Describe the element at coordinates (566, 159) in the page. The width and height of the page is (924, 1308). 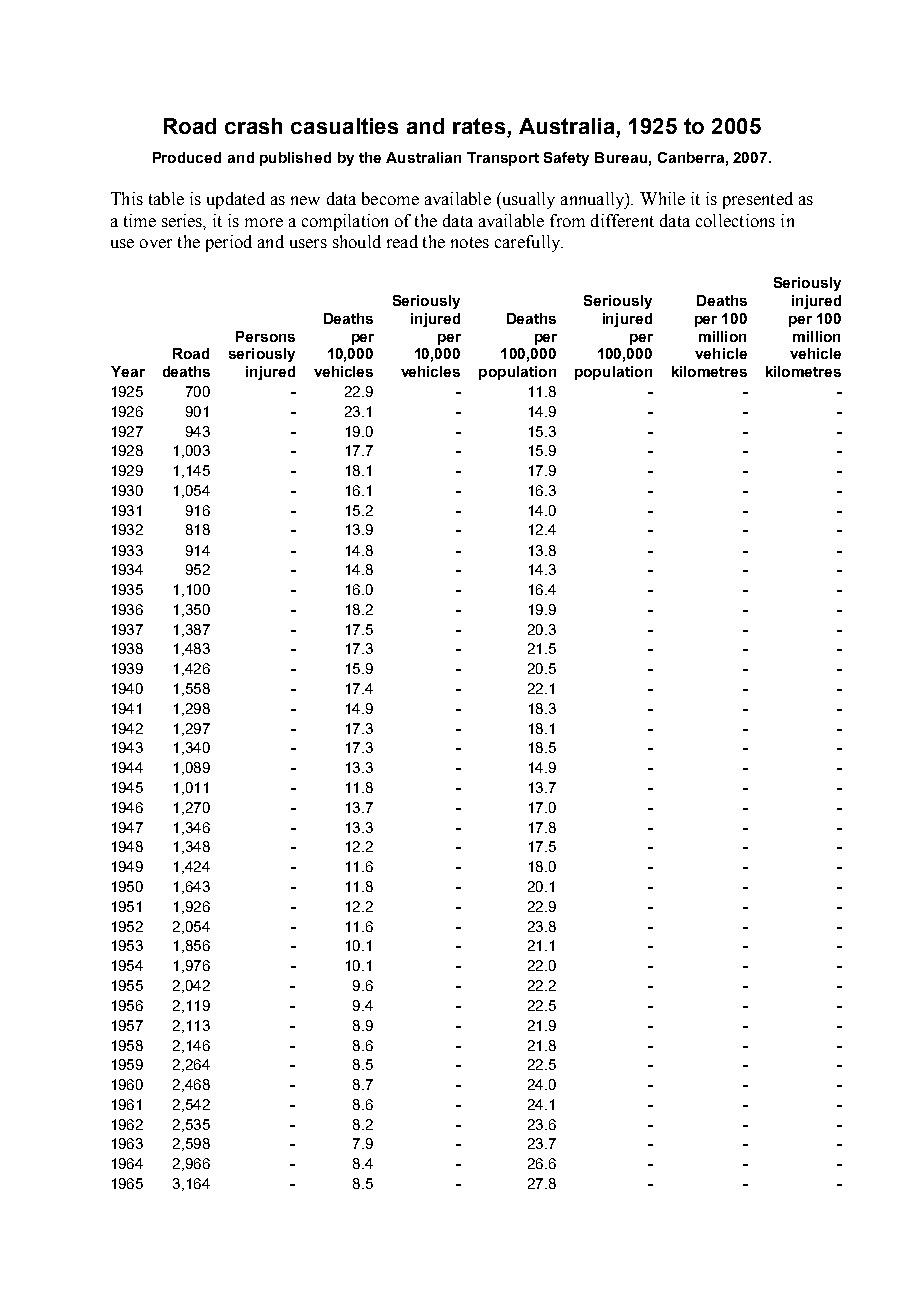
I see `Safety` at that location.
